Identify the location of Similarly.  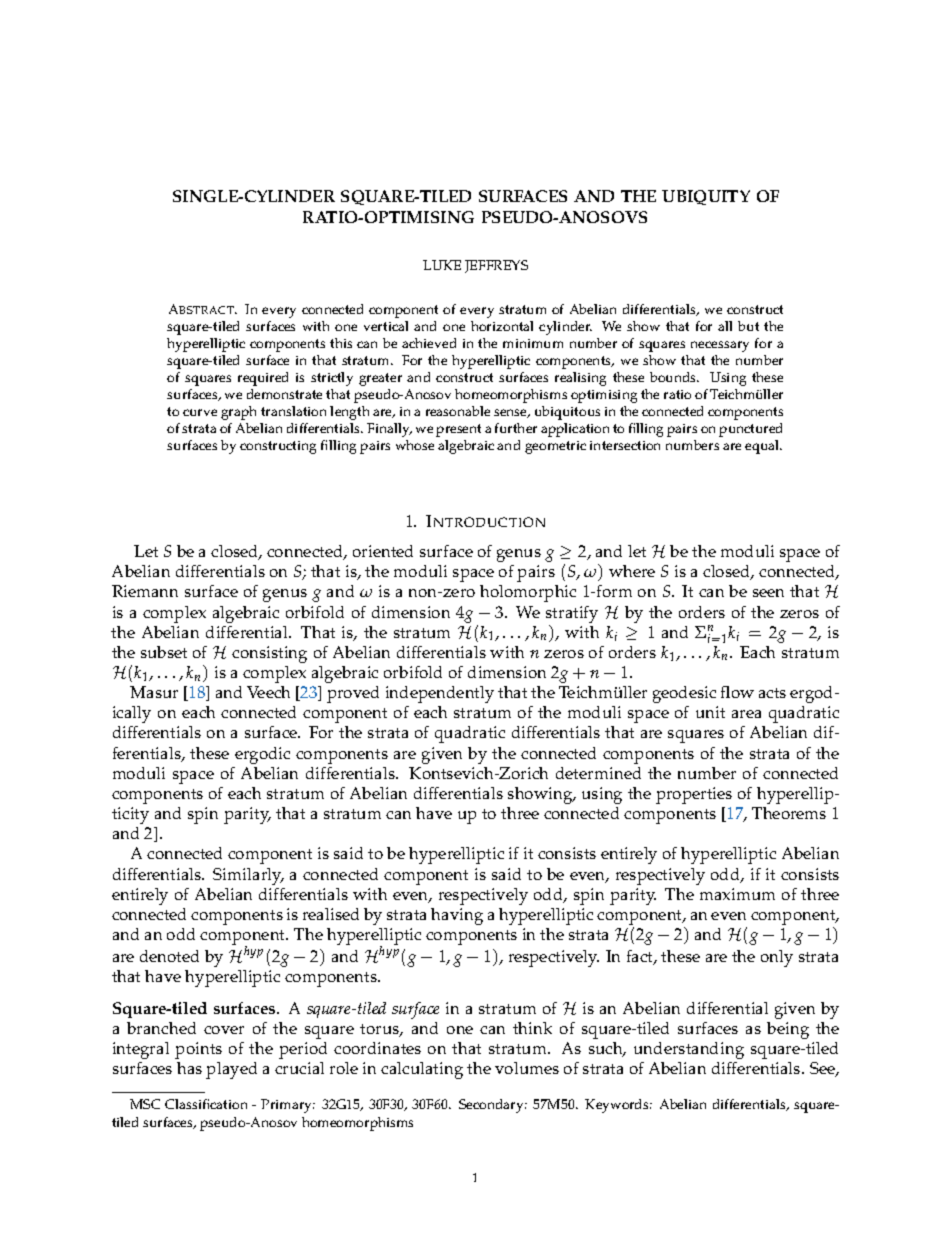
(248, 876).
